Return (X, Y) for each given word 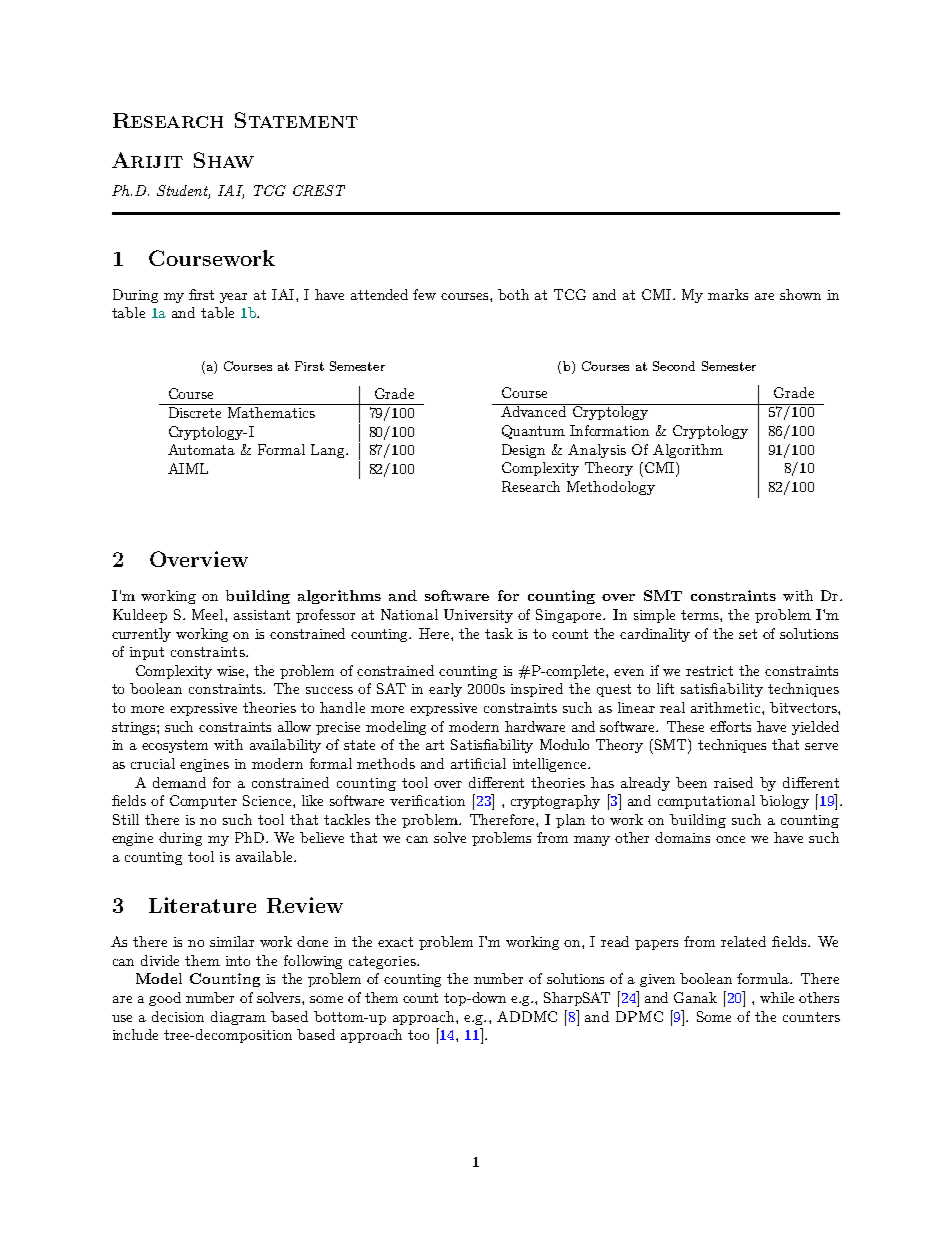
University (478, 616)
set (748, 634)
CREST (319, 190)
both (513, 294)
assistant (262, 615)
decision (178, 1016)
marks (728, 294)
